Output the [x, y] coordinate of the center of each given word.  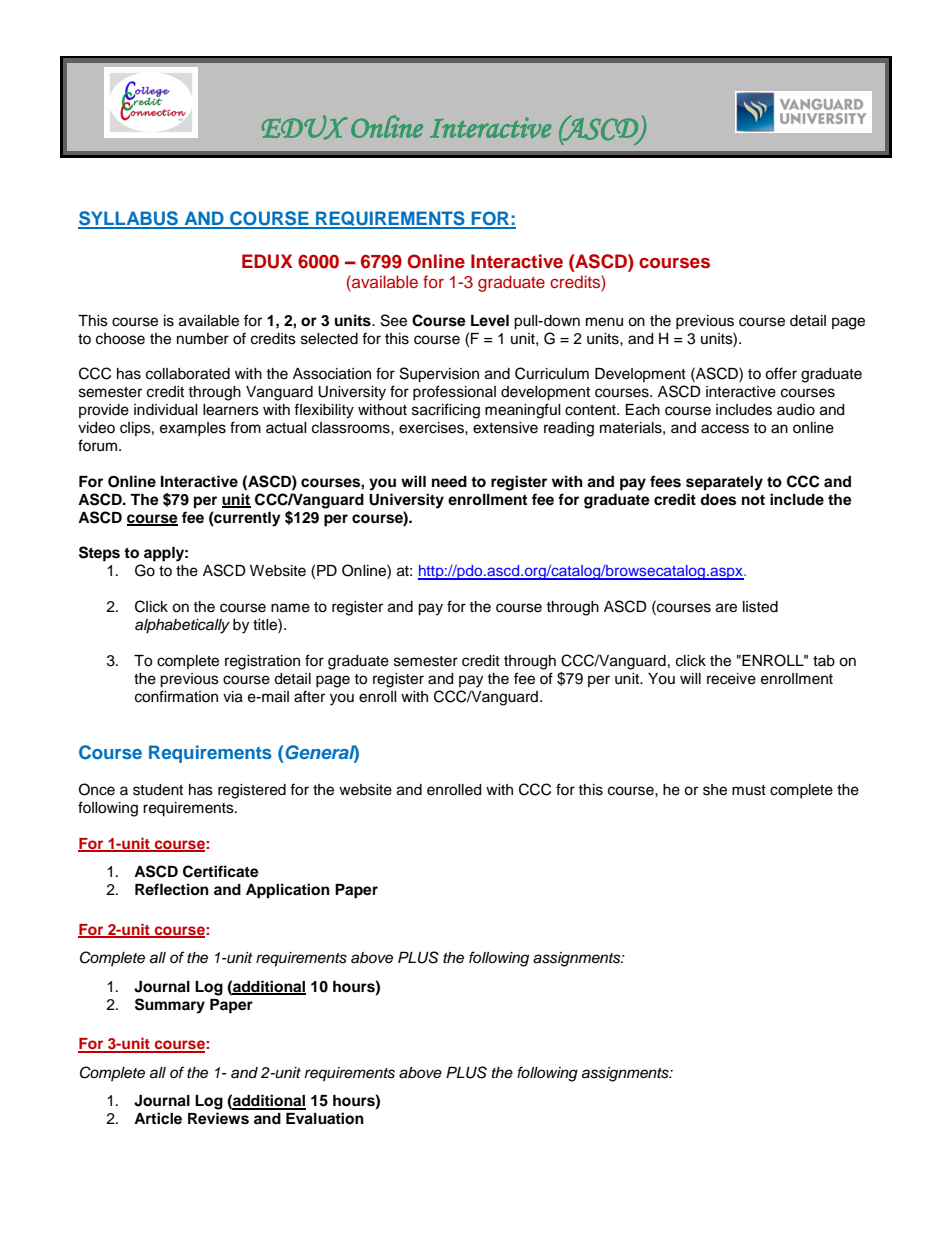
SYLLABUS [129, 219]
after [309, 696]
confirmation [176, 696]
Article [158, 1118]
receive [731, 679]
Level [490, 320]
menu [604, 322]
